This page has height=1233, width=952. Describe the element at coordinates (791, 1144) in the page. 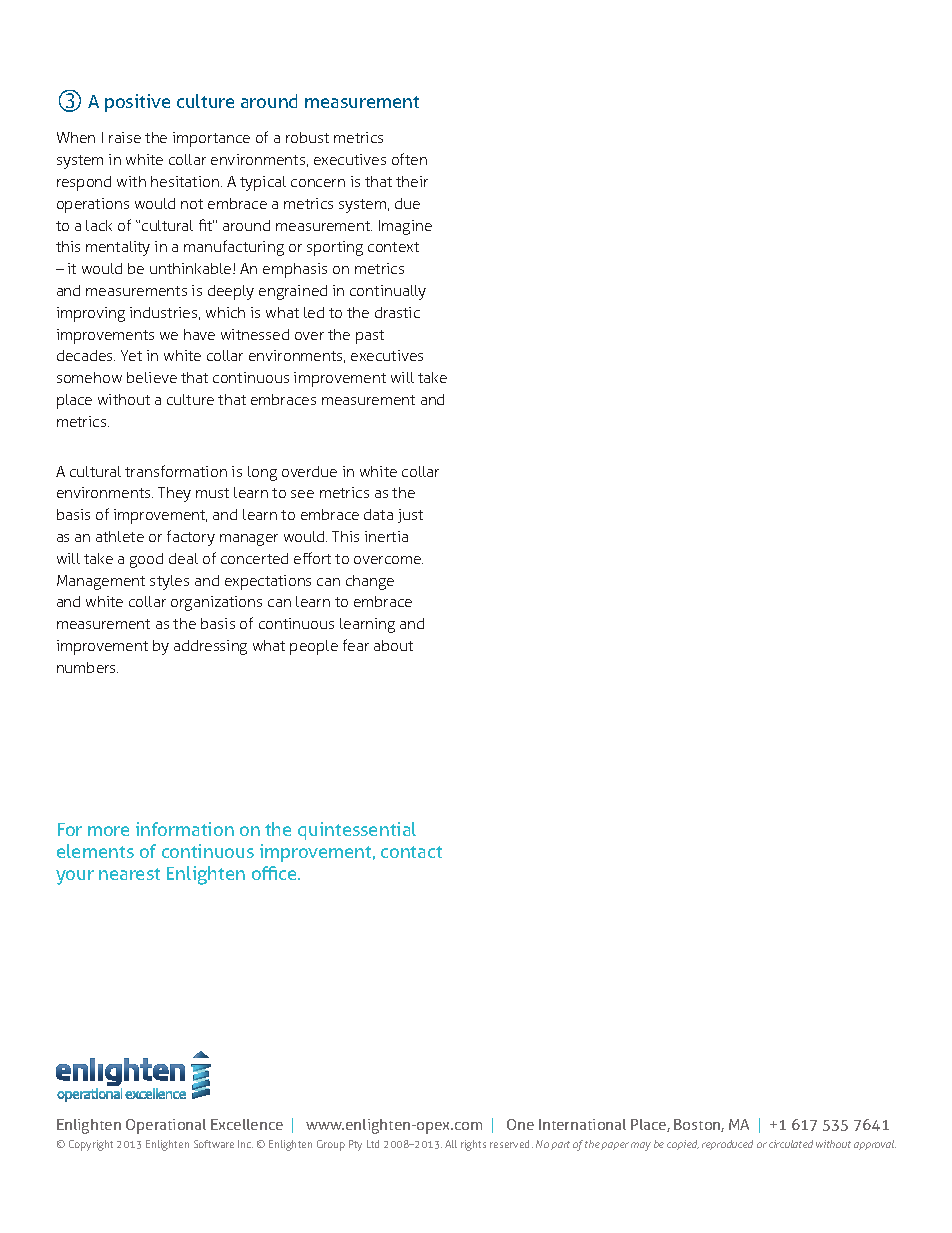

I see `circulated` at that location.
